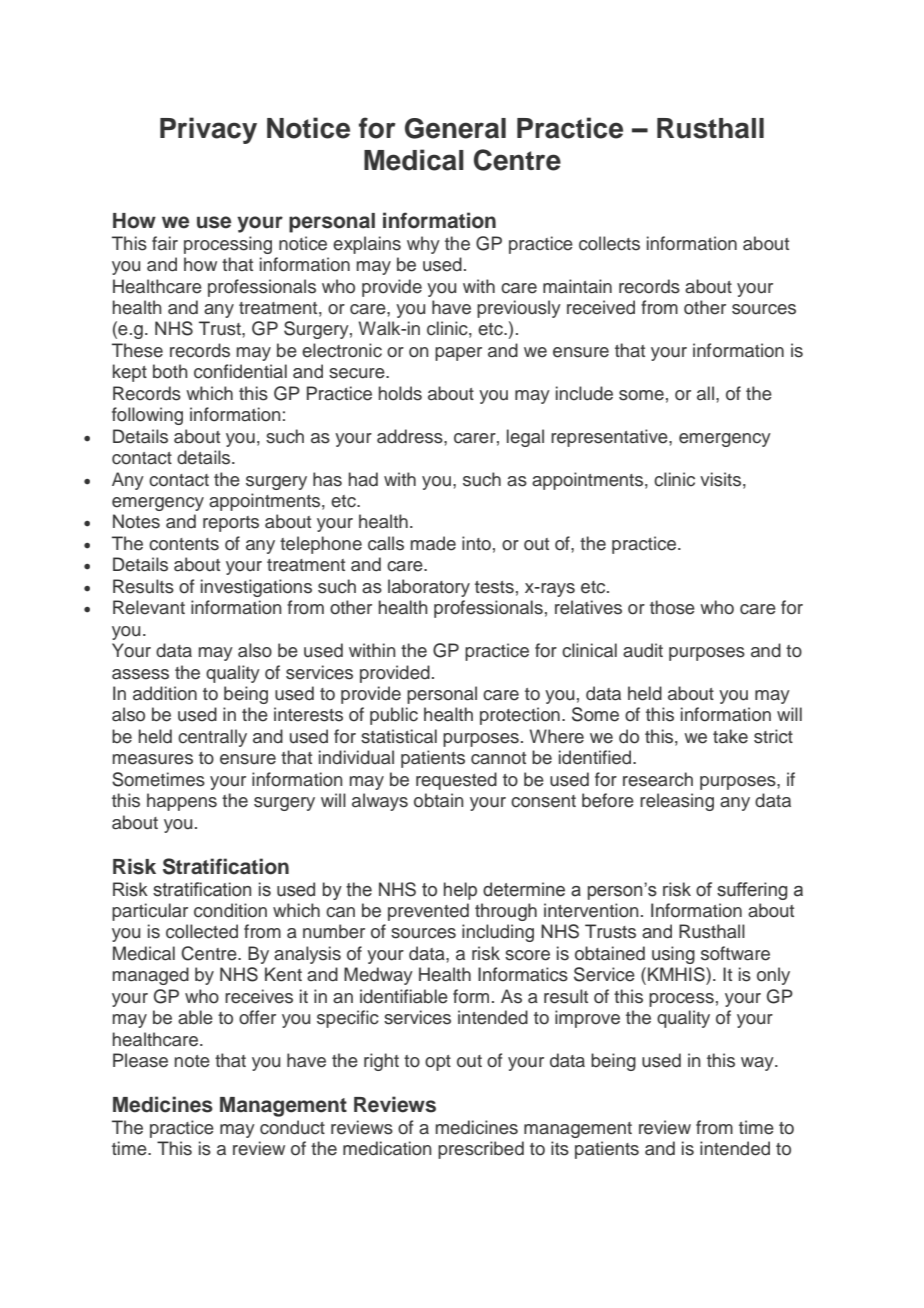 The height and width of the screenshot is (1308, 924). Describe the element at coordinates (208, 130) in the screenshot. I see `Privacy` at that location.
